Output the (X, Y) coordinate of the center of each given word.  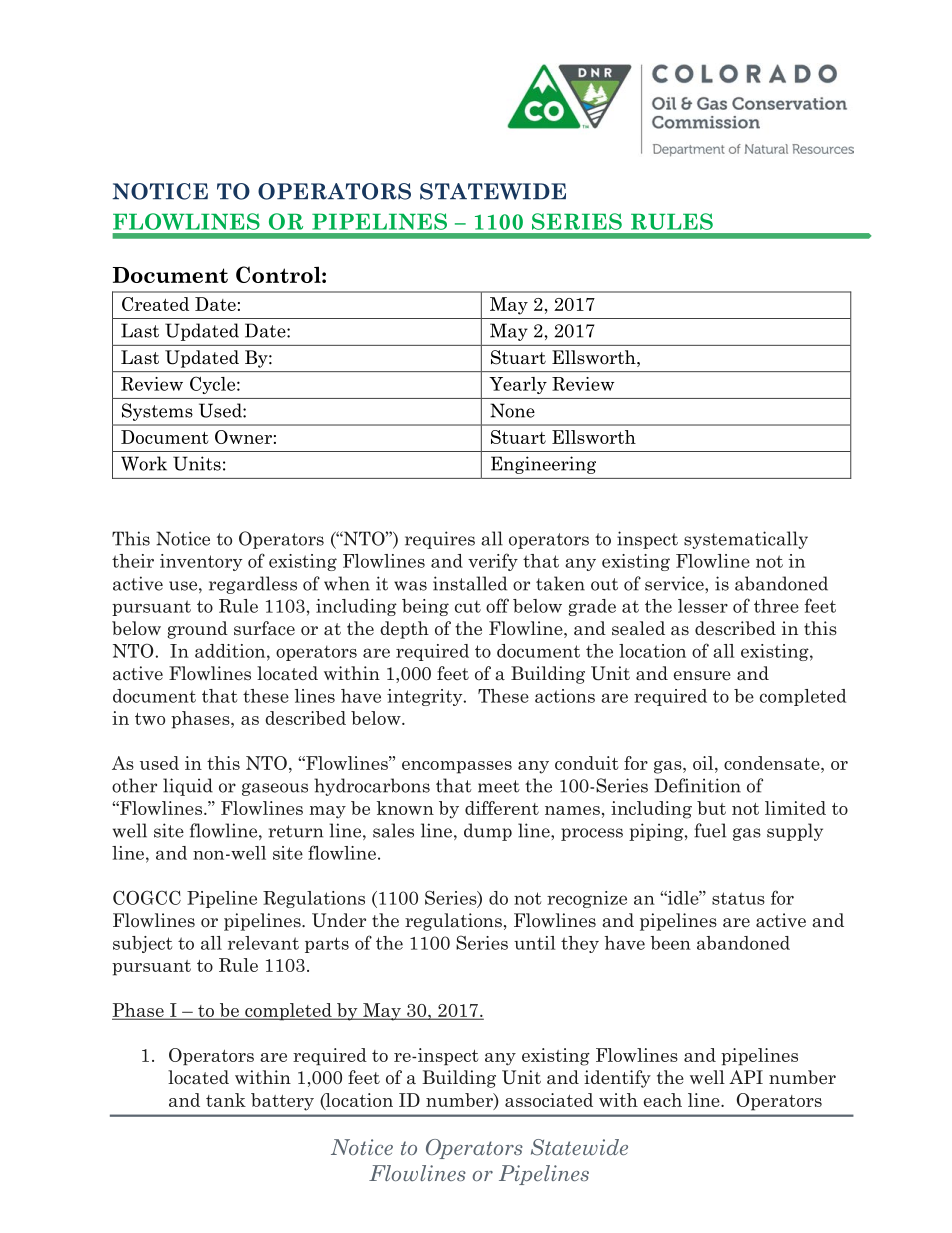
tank (226, 1100)
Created (155, 304)
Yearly (518, 385)
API (746, 1077)
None (512, 410)
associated (549, 1100)
